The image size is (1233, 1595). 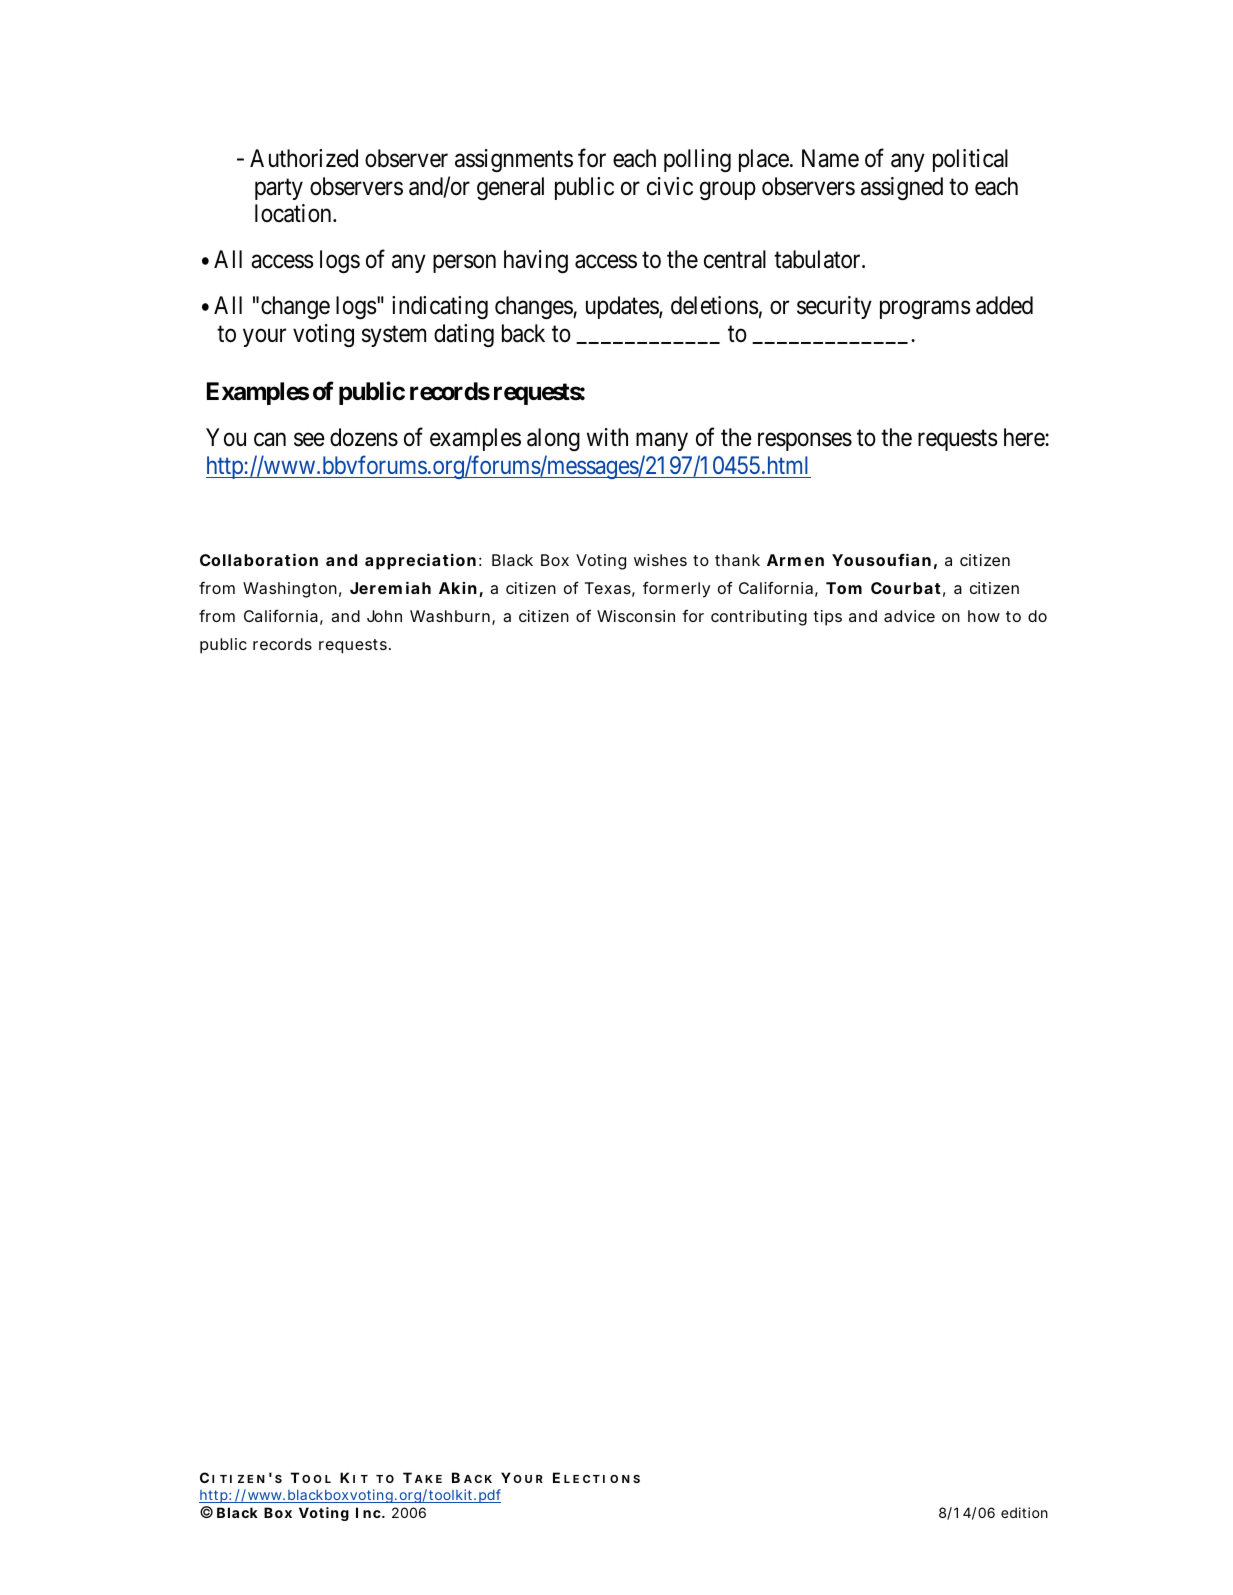 What do you see at coordinates (909, 616) in the screenshot?
I see `advice` at bounding box center [909, 616].
